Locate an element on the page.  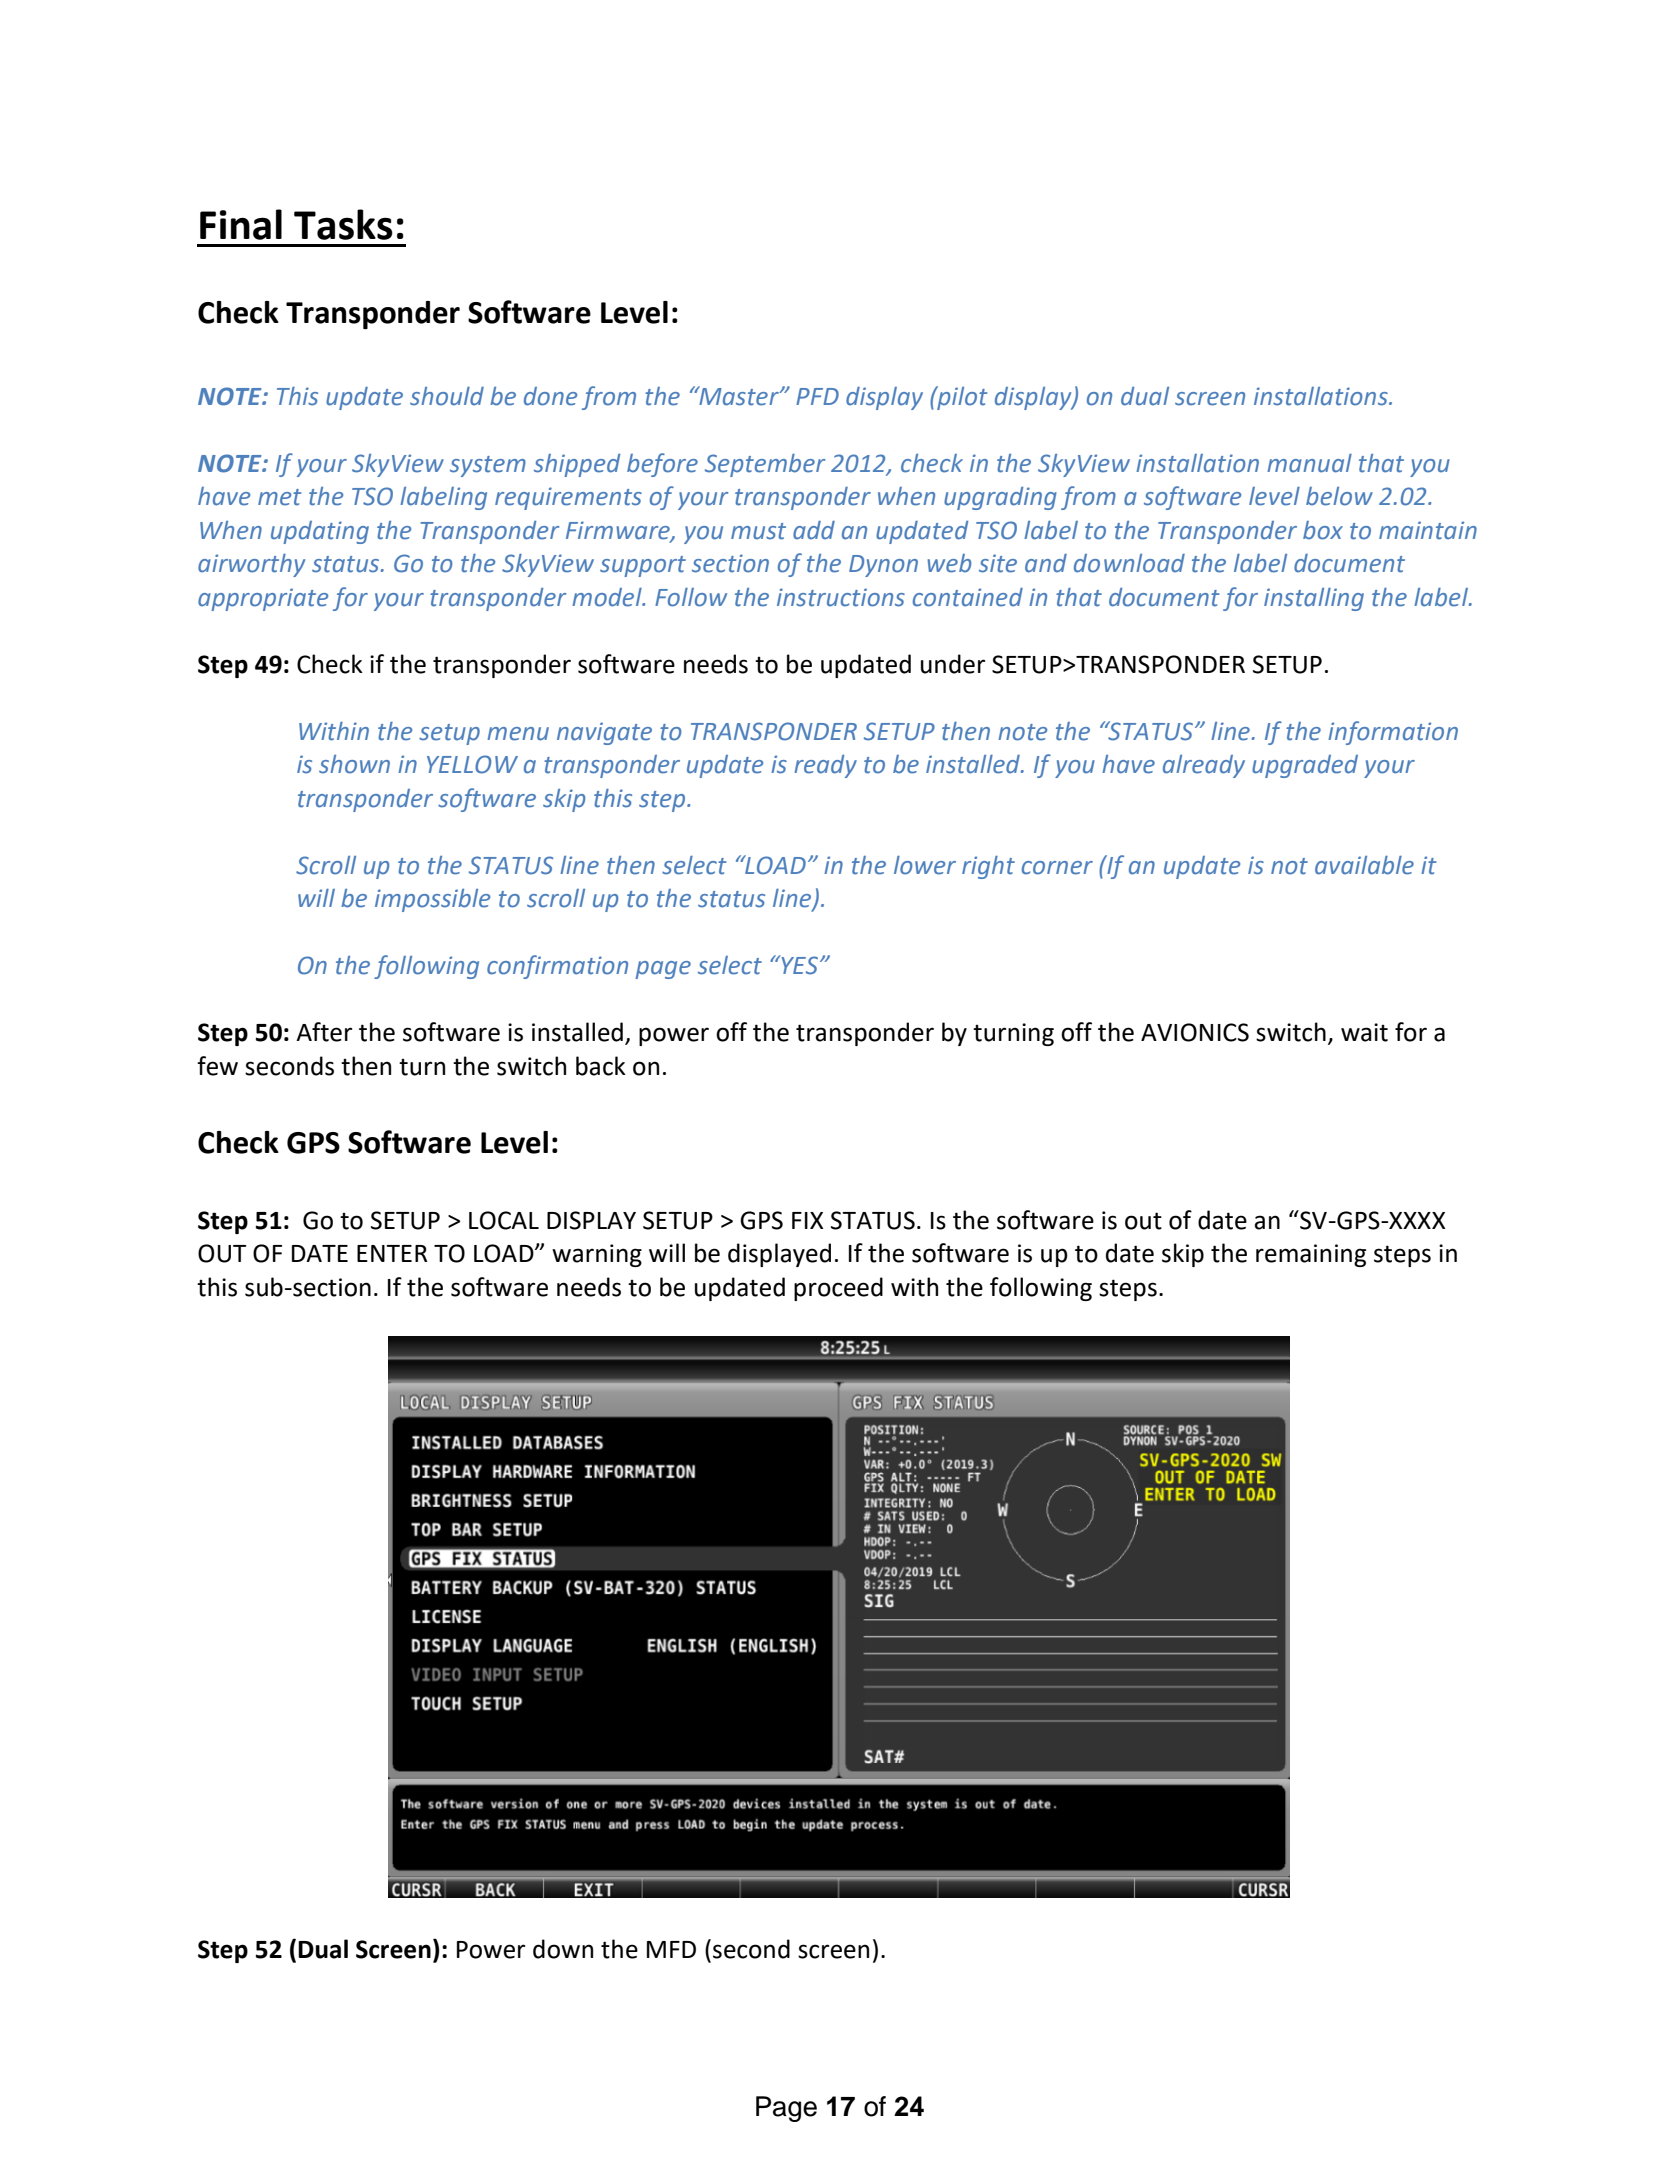
installing is located at coordinates (1314, 599).
